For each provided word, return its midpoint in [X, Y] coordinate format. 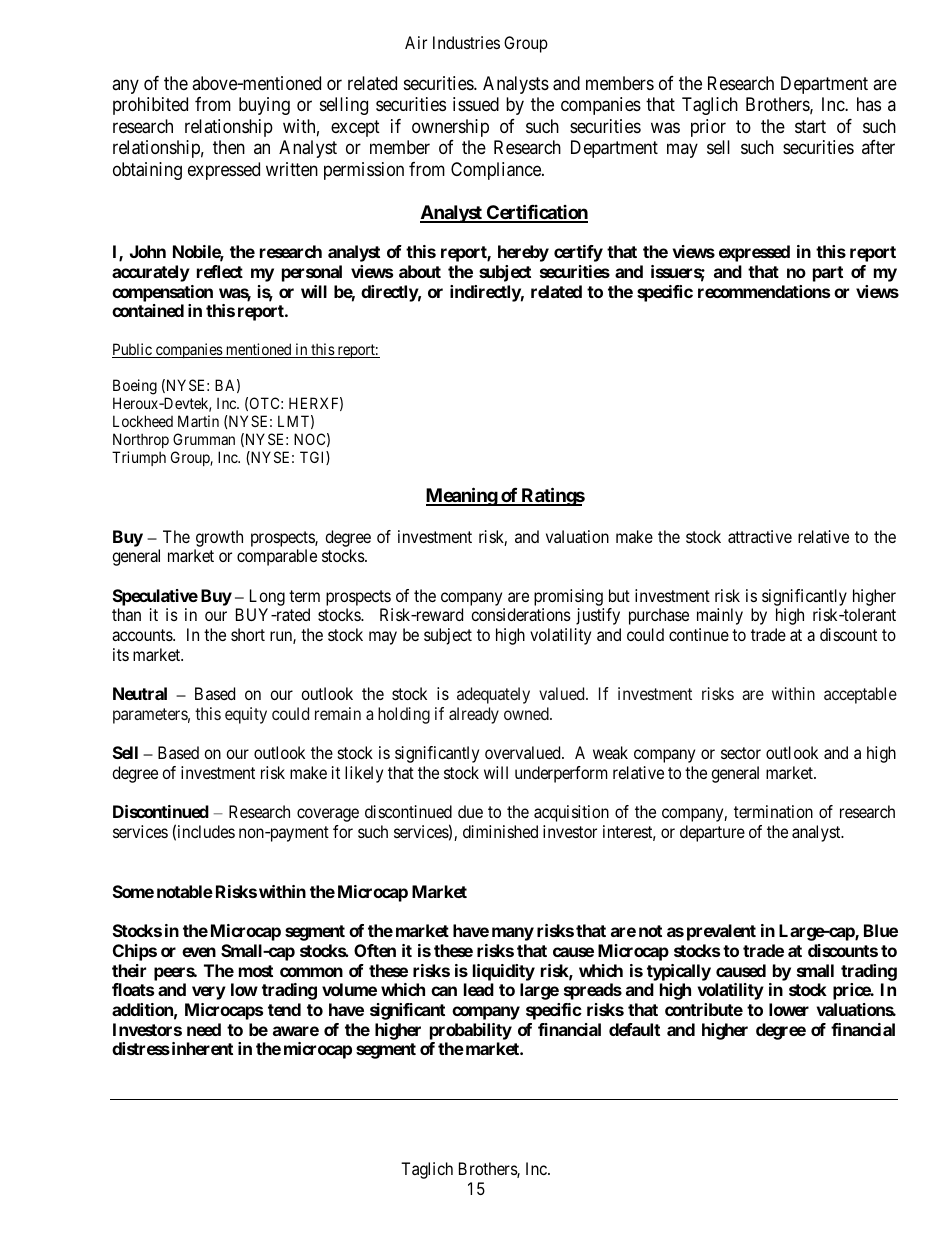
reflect [220, 271]
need [204, 1029]
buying [264, 106]
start [810, 127]
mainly [720, 616]
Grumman [204, 439]
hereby [523, 253]
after [878, 147]
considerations [521, 614]
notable [185, 891]
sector [741, 753]
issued [476, 104]
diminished [500, 831]
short [248, 634]
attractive [760, 536]
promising [569, 599]
